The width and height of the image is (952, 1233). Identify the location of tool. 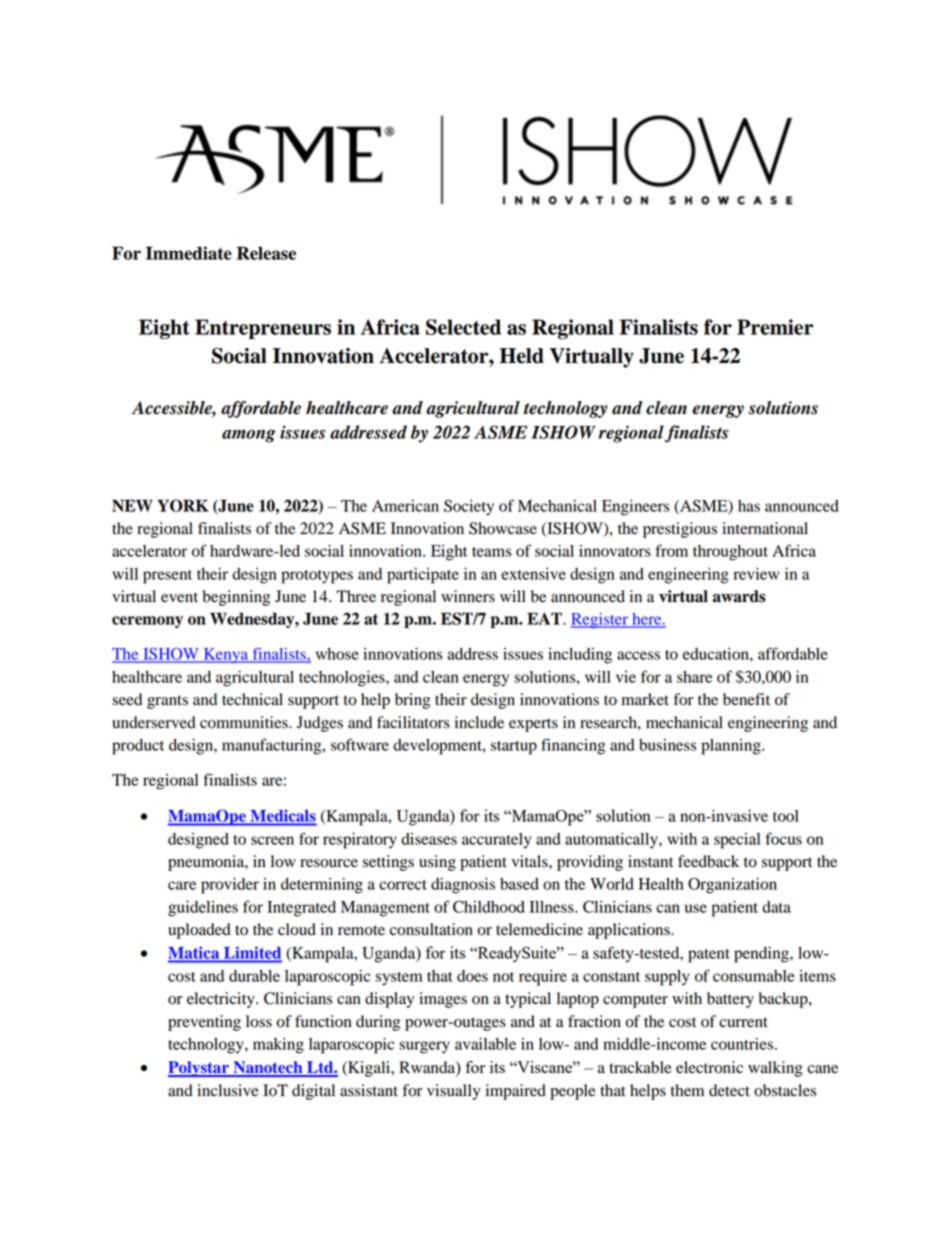
(786, 816).
